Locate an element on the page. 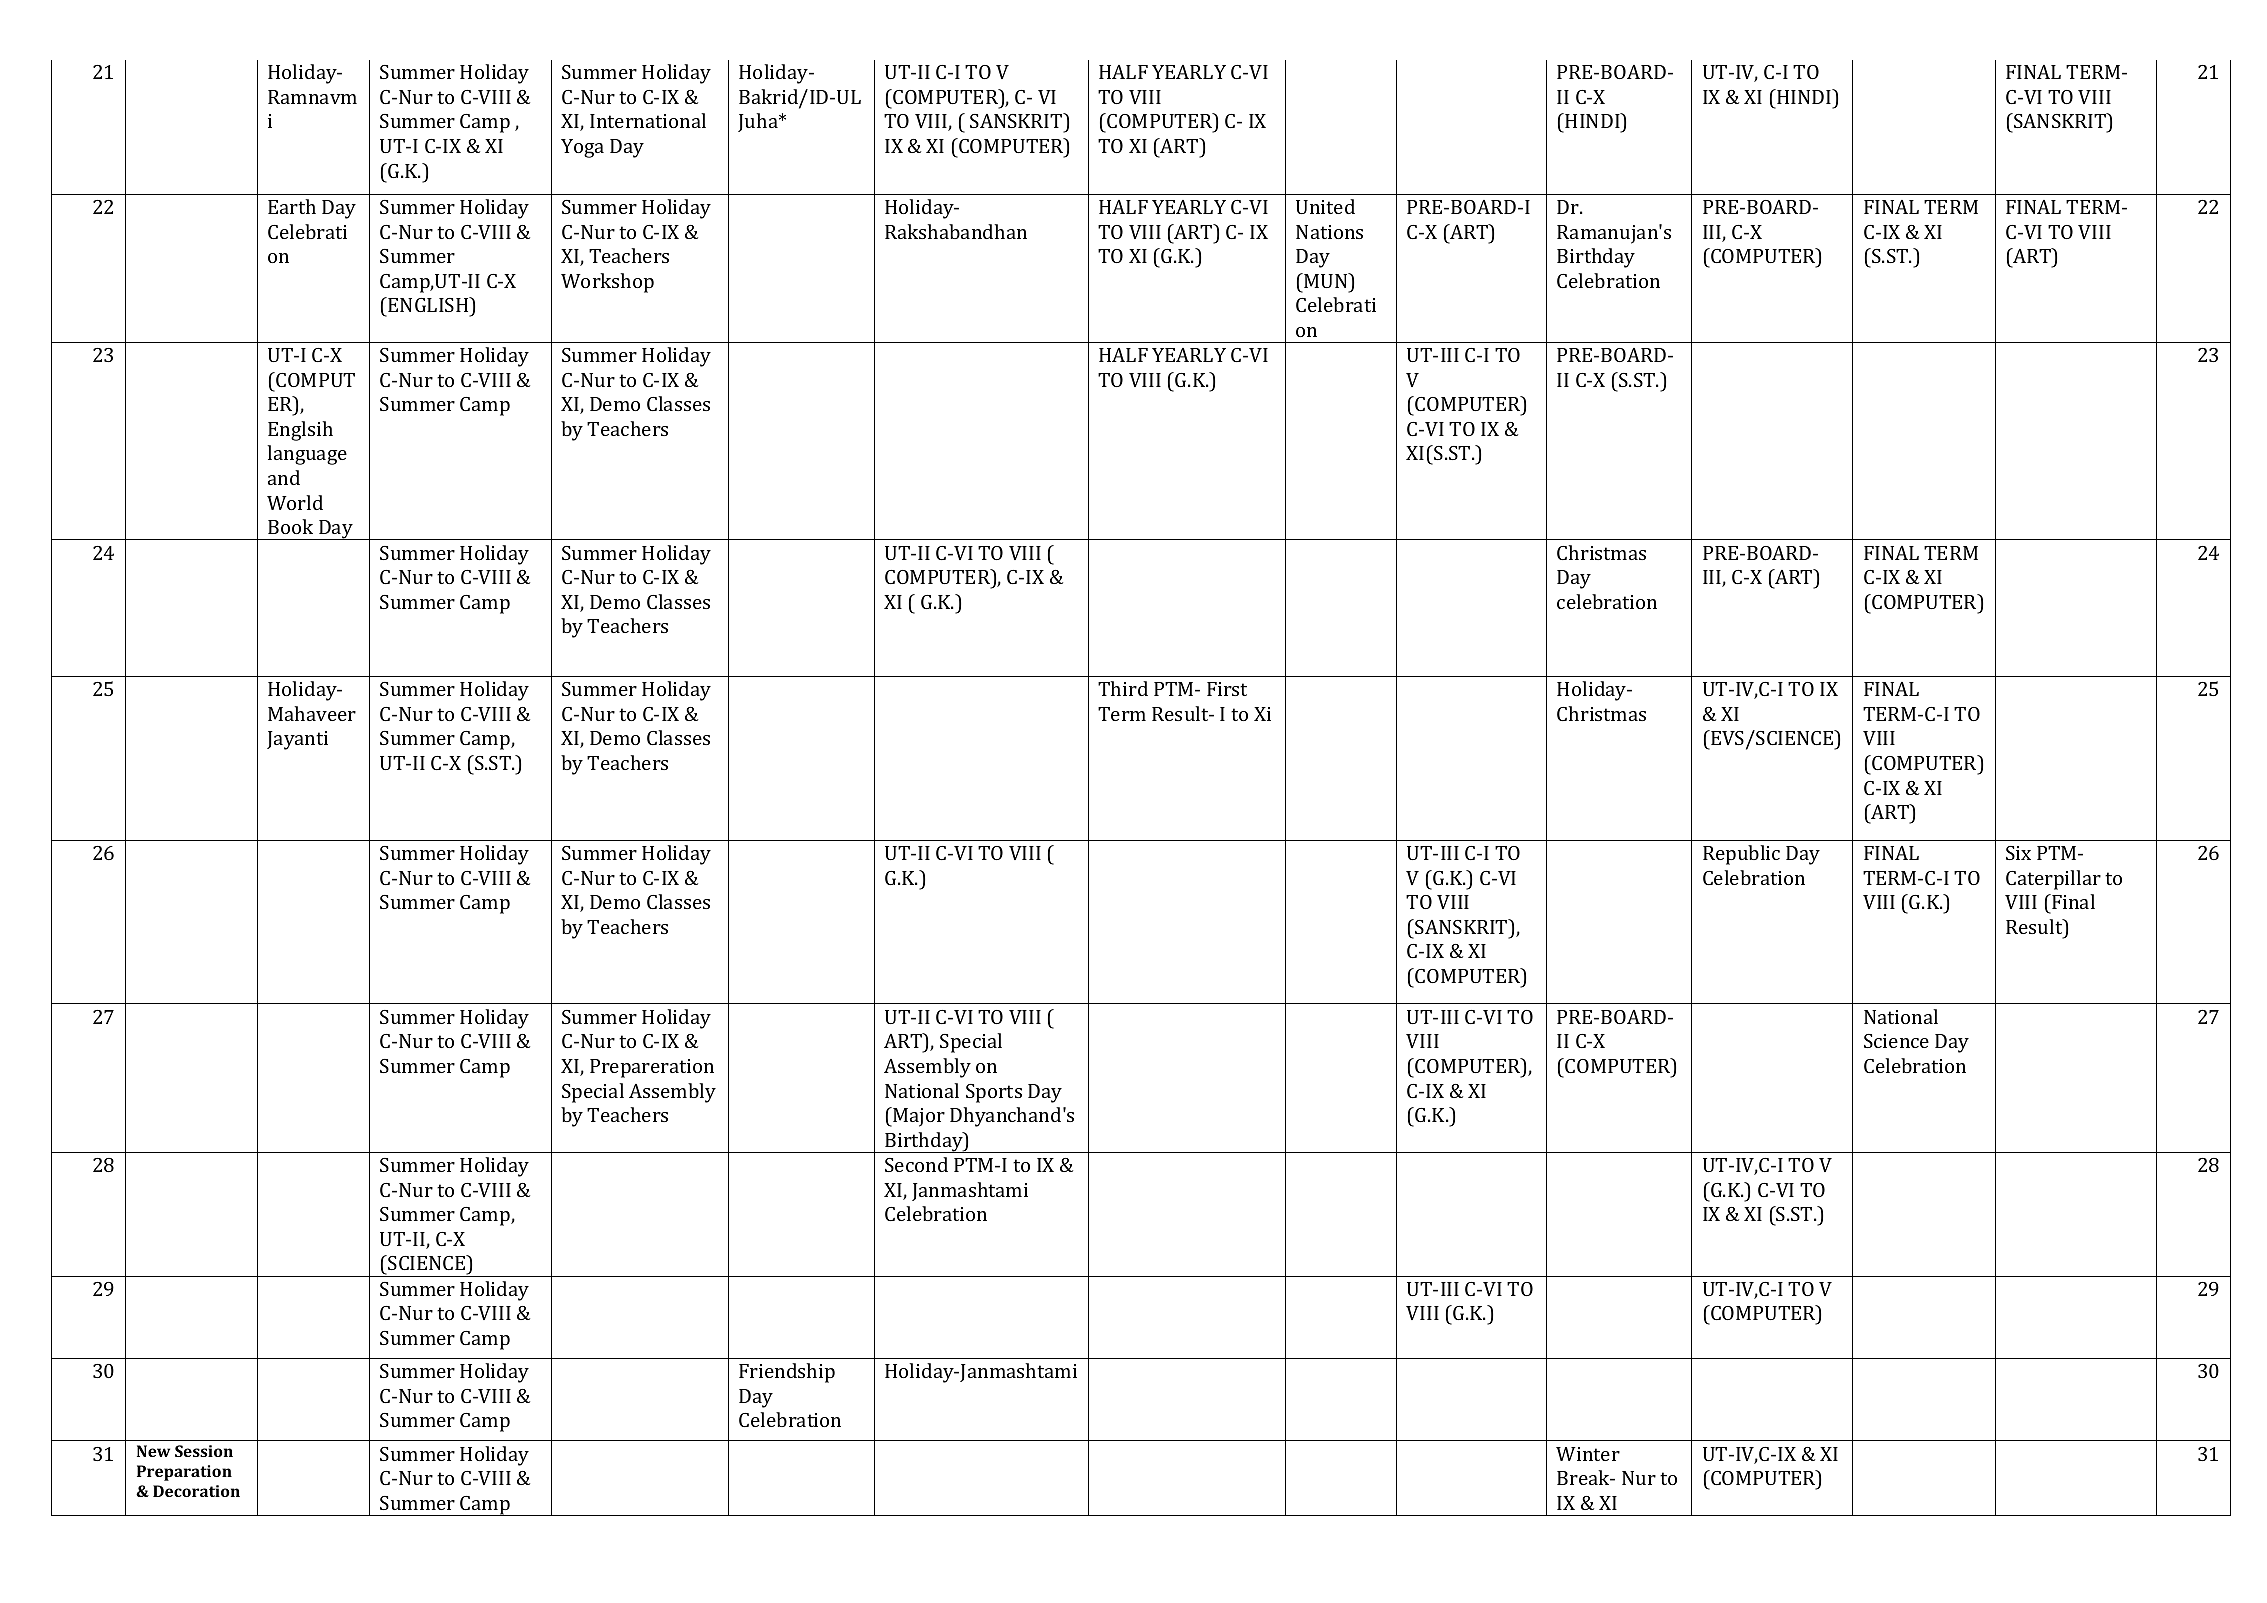 This page has width=2267, height=1603. Nations is located at coordinates (1329, 232).
